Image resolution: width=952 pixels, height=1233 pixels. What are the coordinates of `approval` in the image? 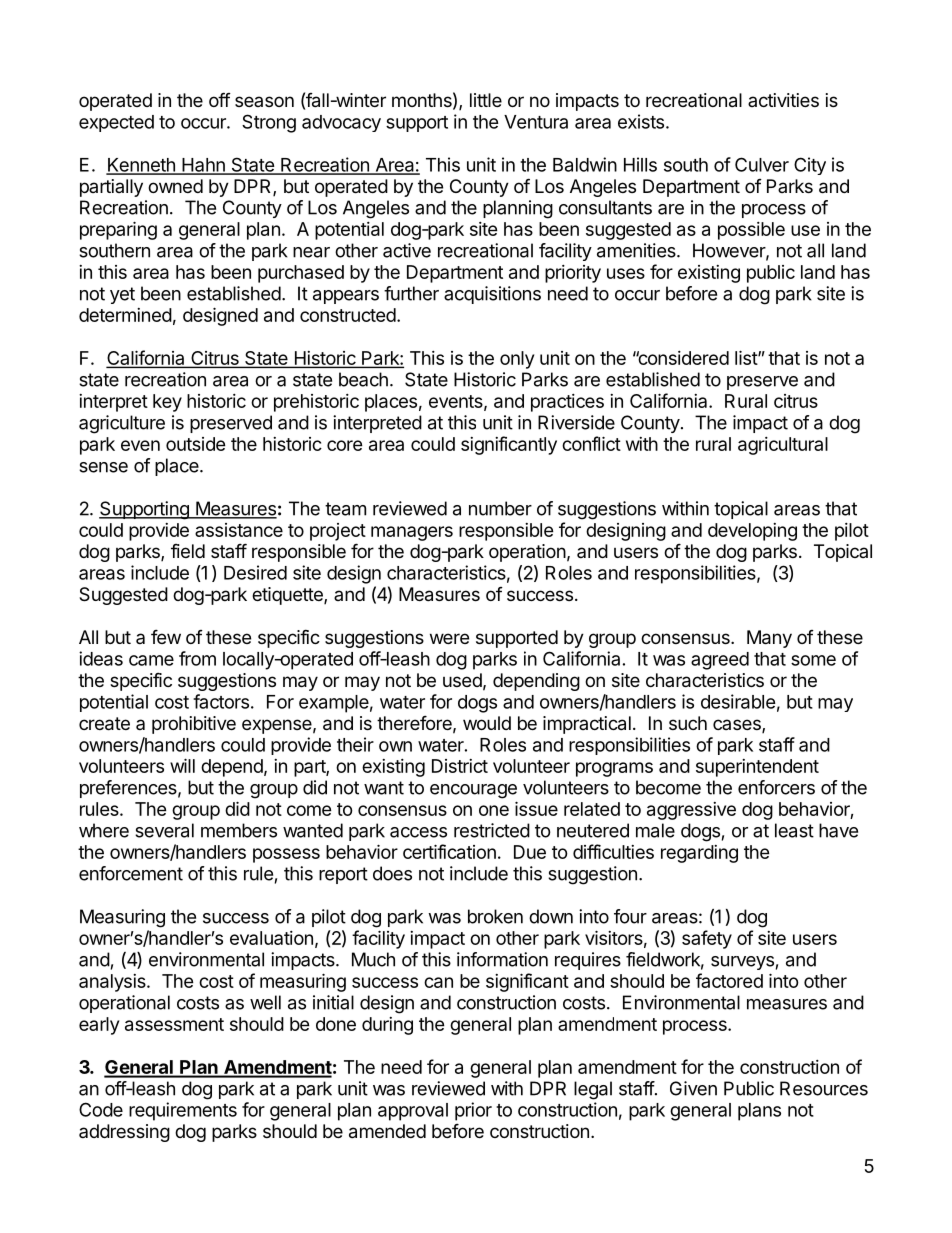 It's located at (413, 1112).
